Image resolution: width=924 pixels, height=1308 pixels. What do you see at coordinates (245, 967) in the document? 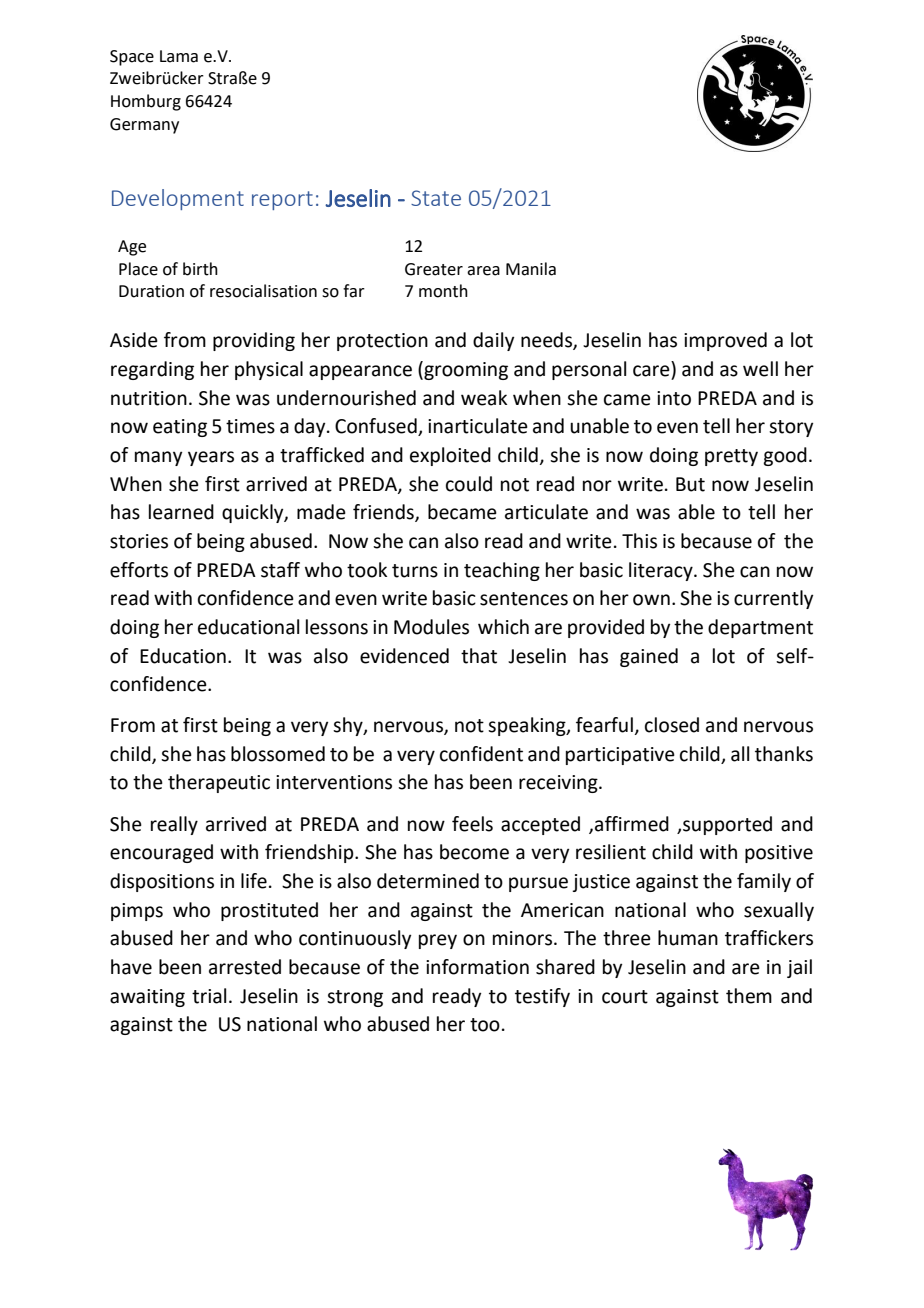
I see `arrested` at bounding box center [245, 967].
